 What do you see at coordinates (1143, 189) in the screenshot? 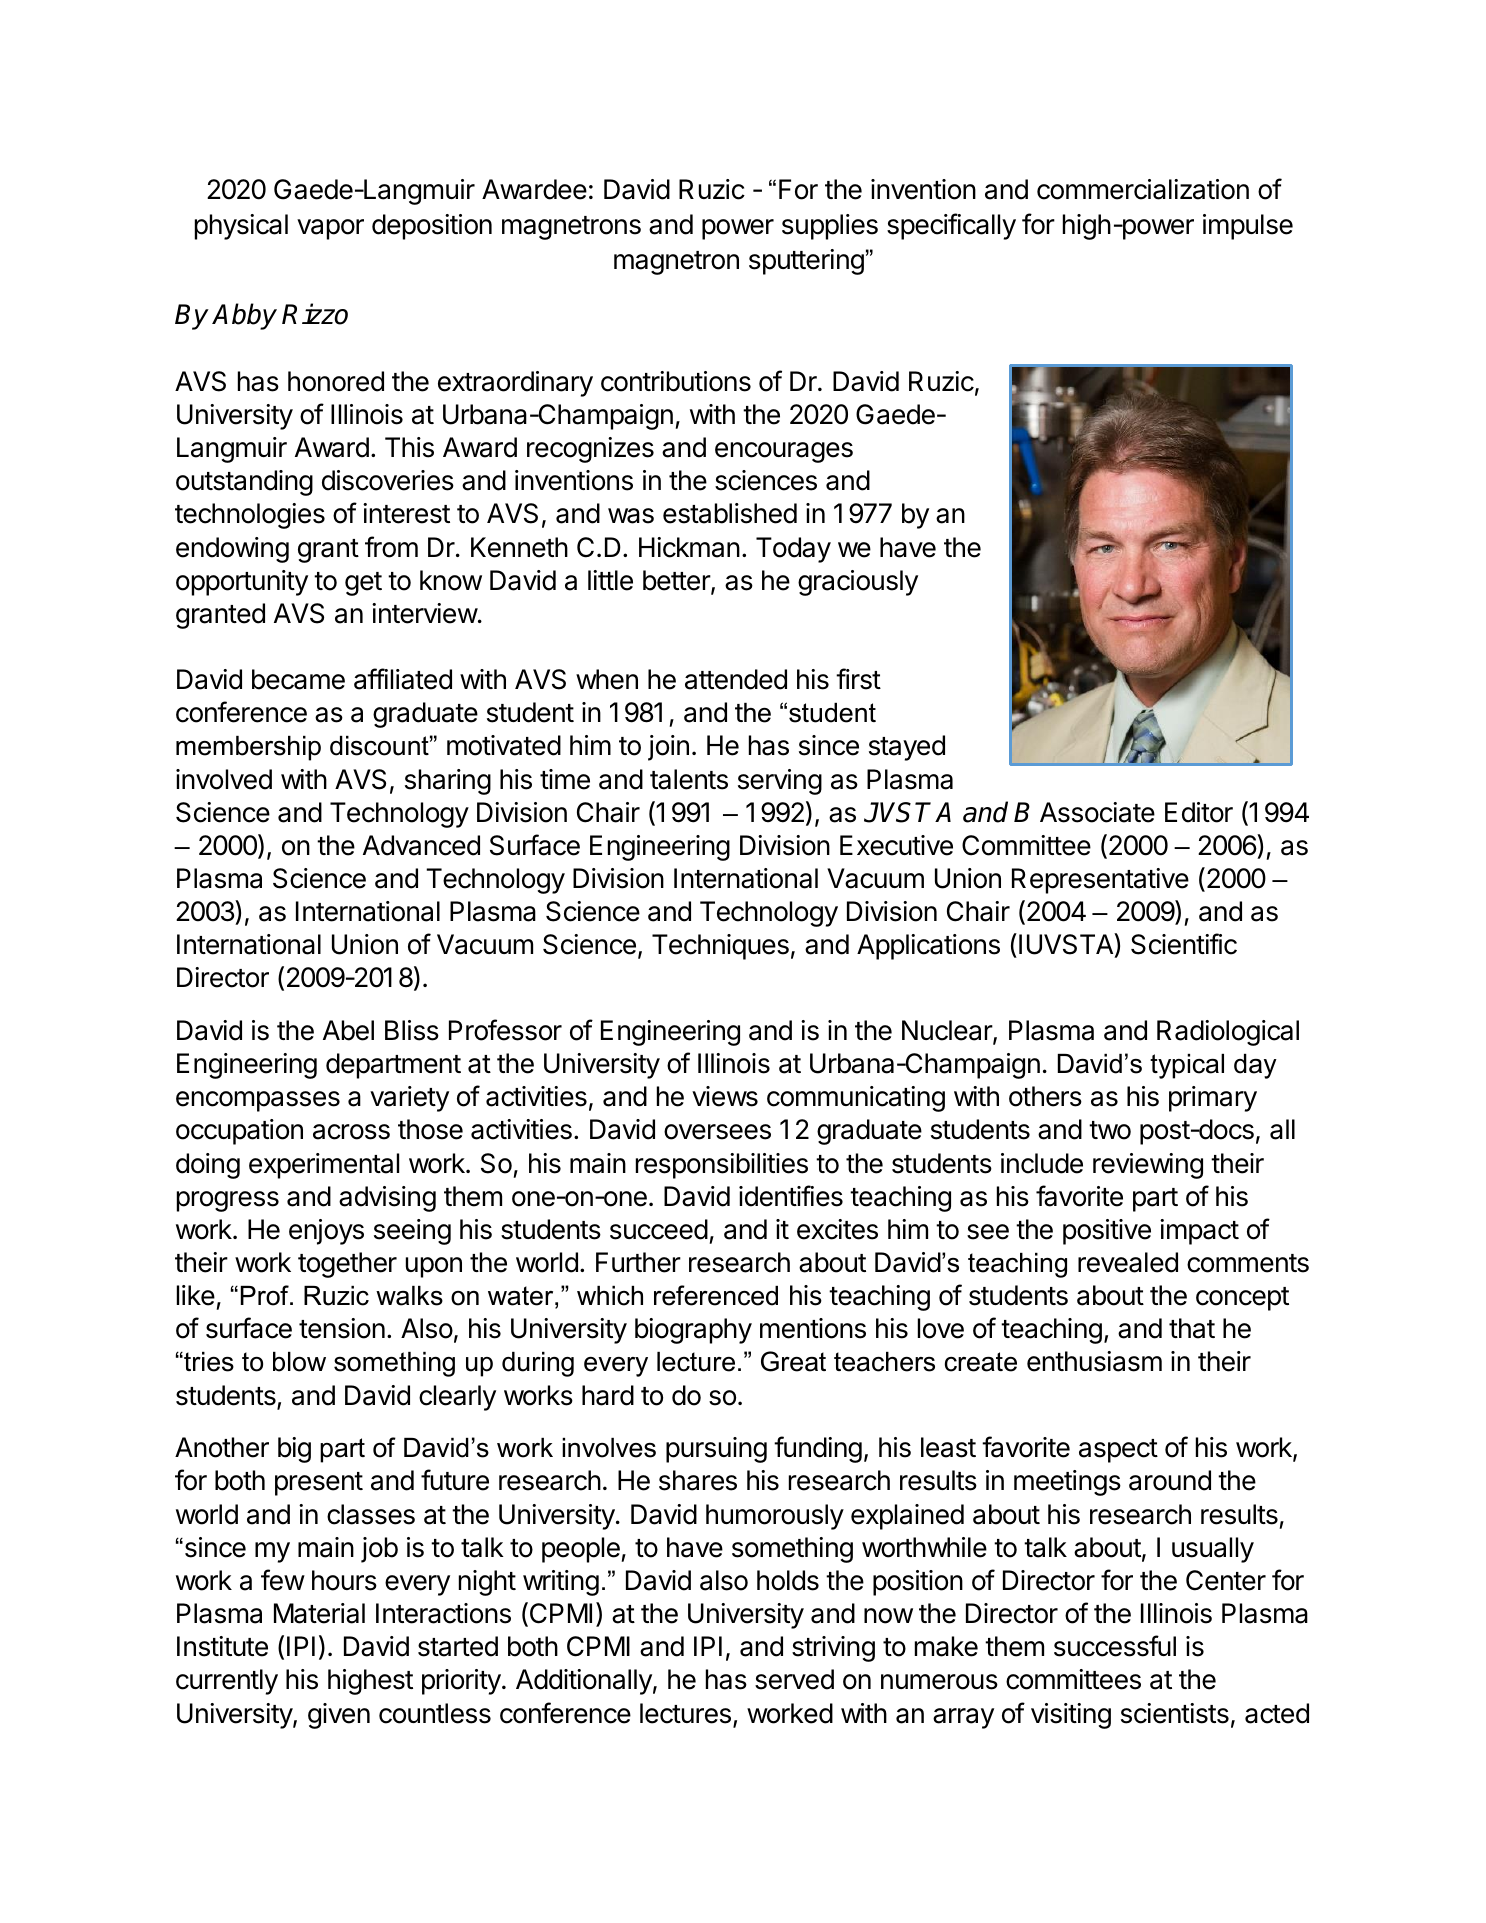
I see `commercialization` at bounding box center [1143, 189].
